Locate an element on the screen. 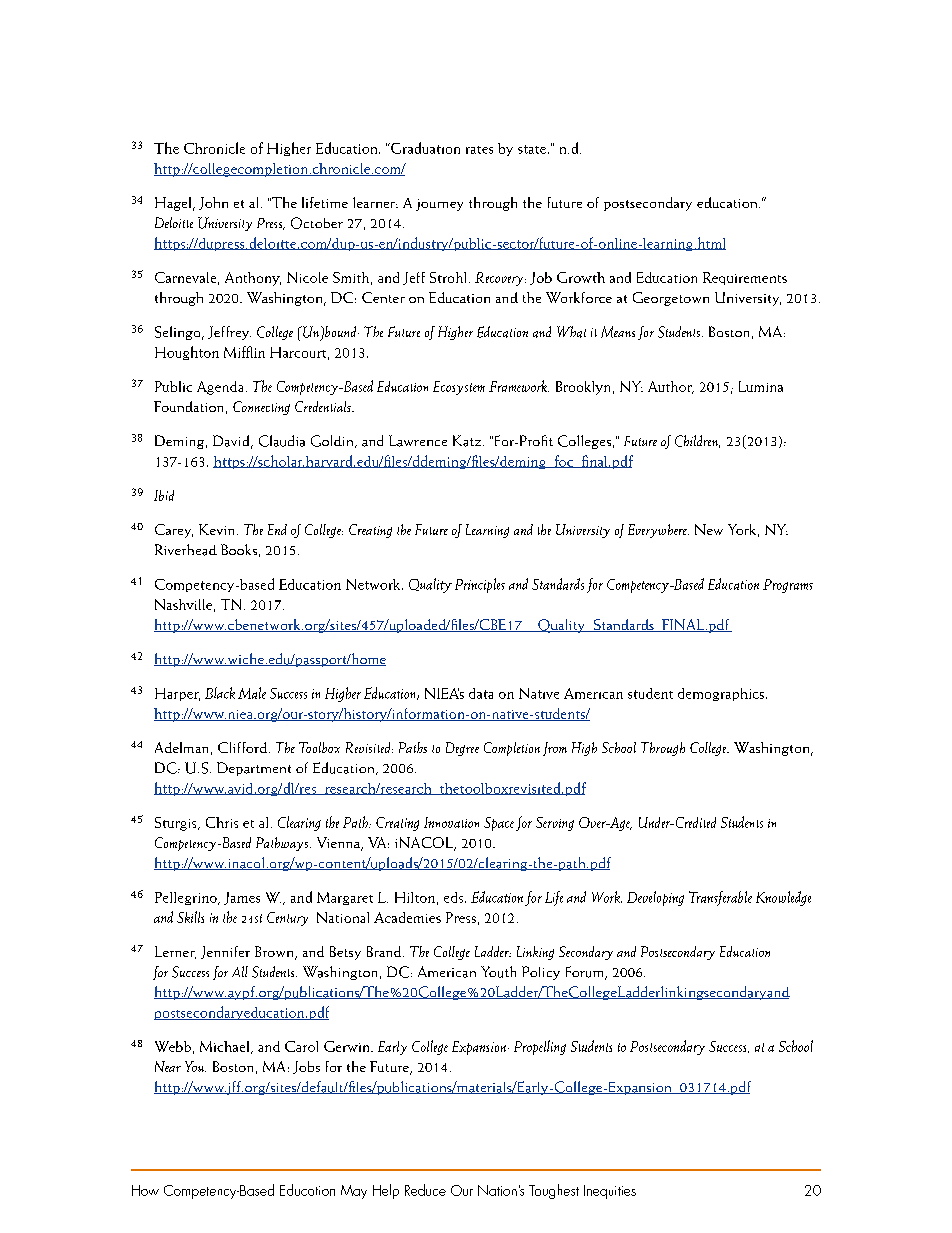 The height and width of the screenshot is (1233, 952). Requirements is located at coordinates (745, 278).
